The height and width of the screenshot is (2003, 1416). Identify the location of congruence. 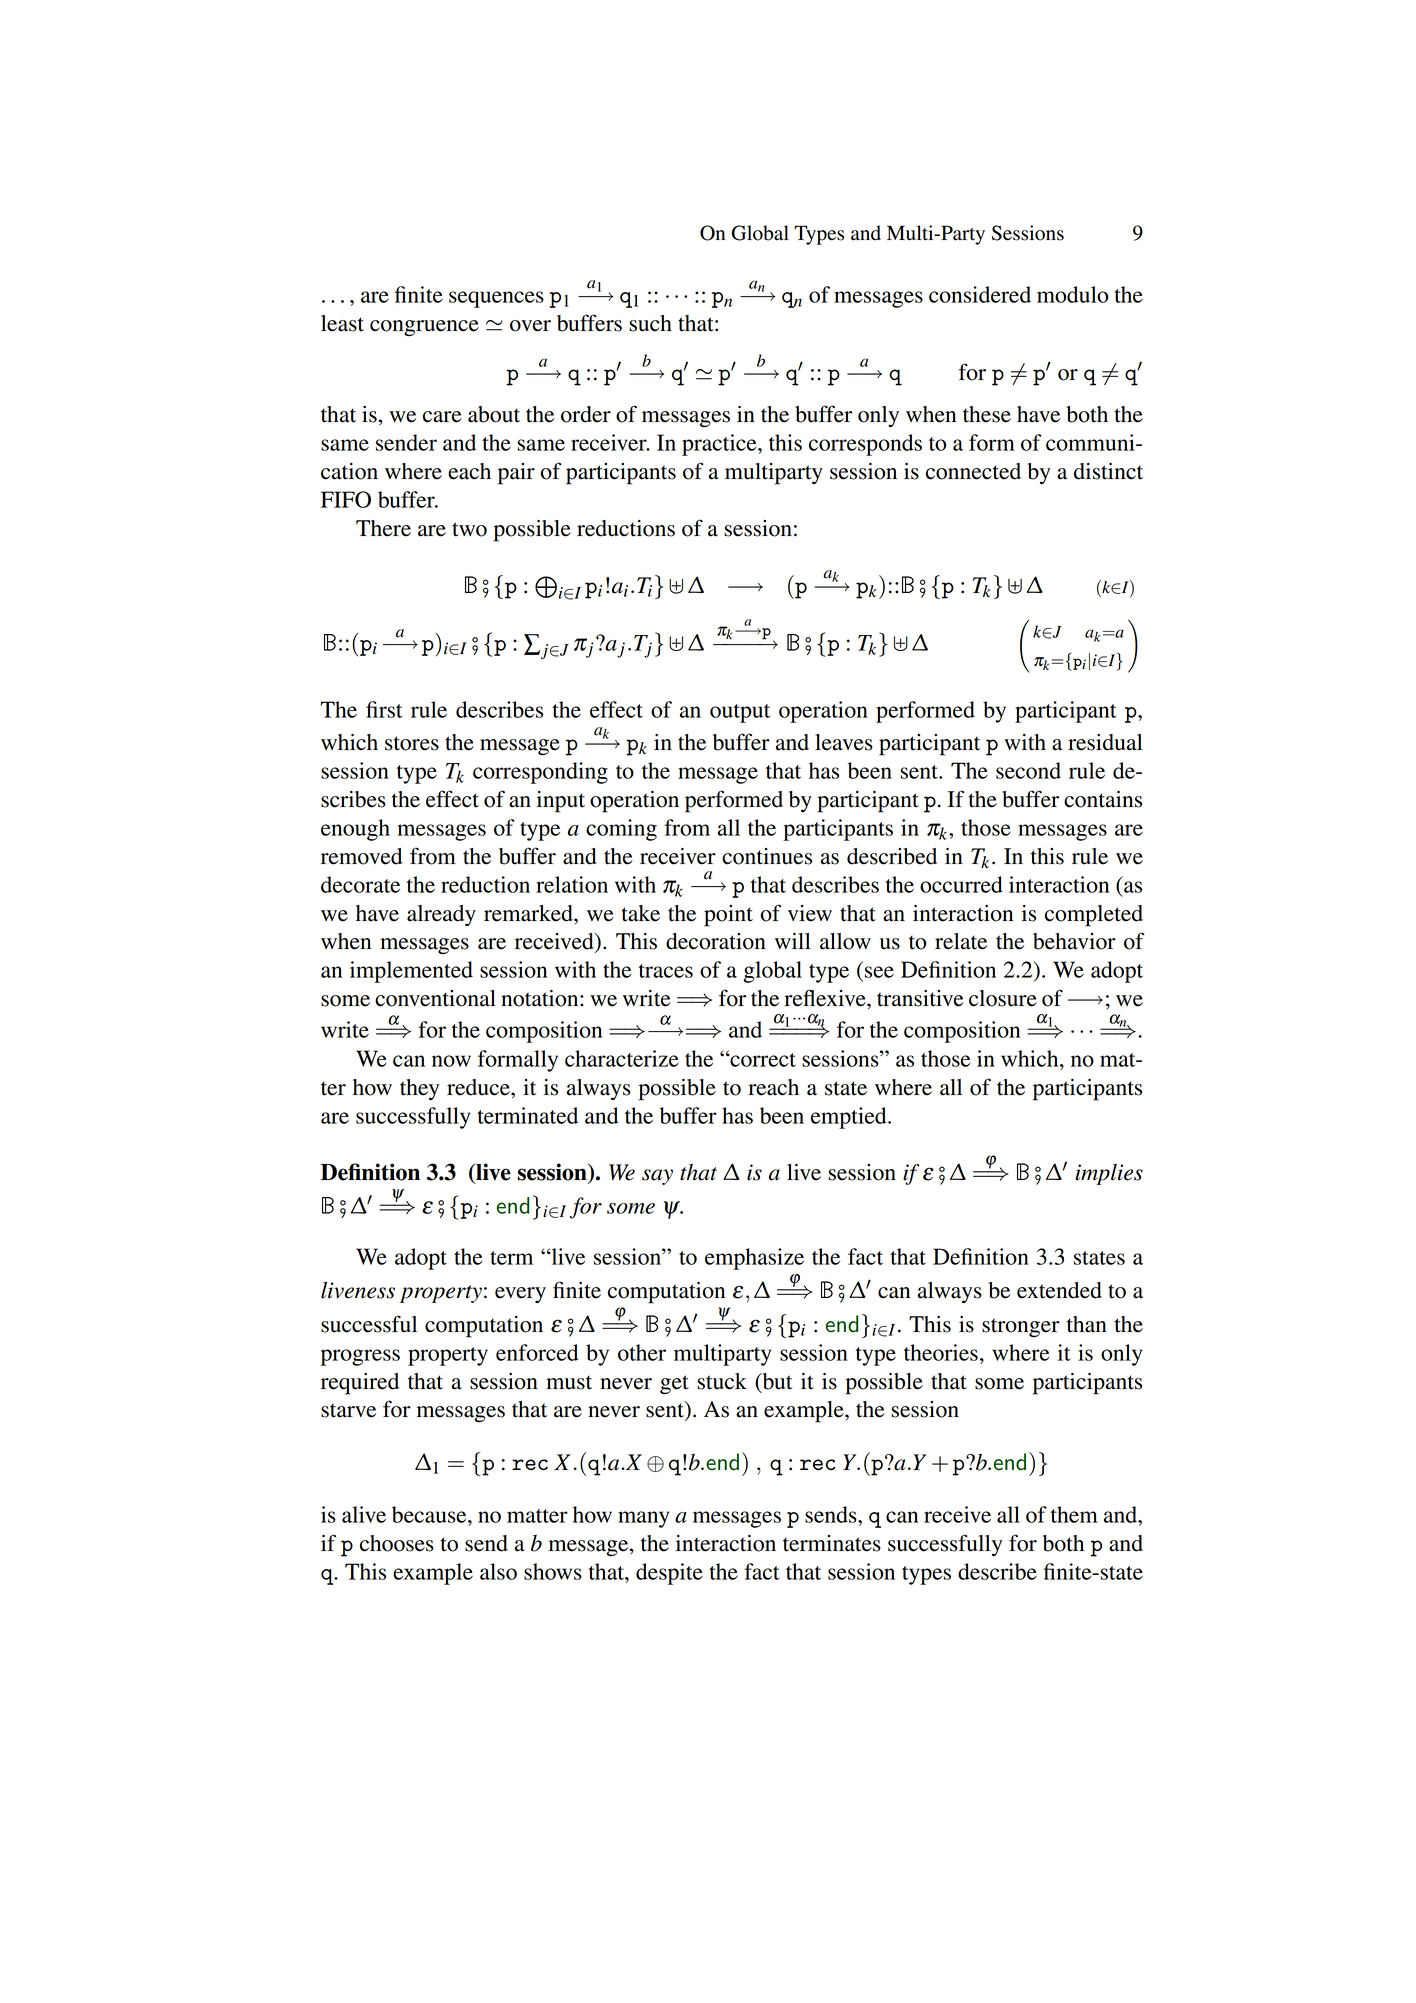
(424, 328).
